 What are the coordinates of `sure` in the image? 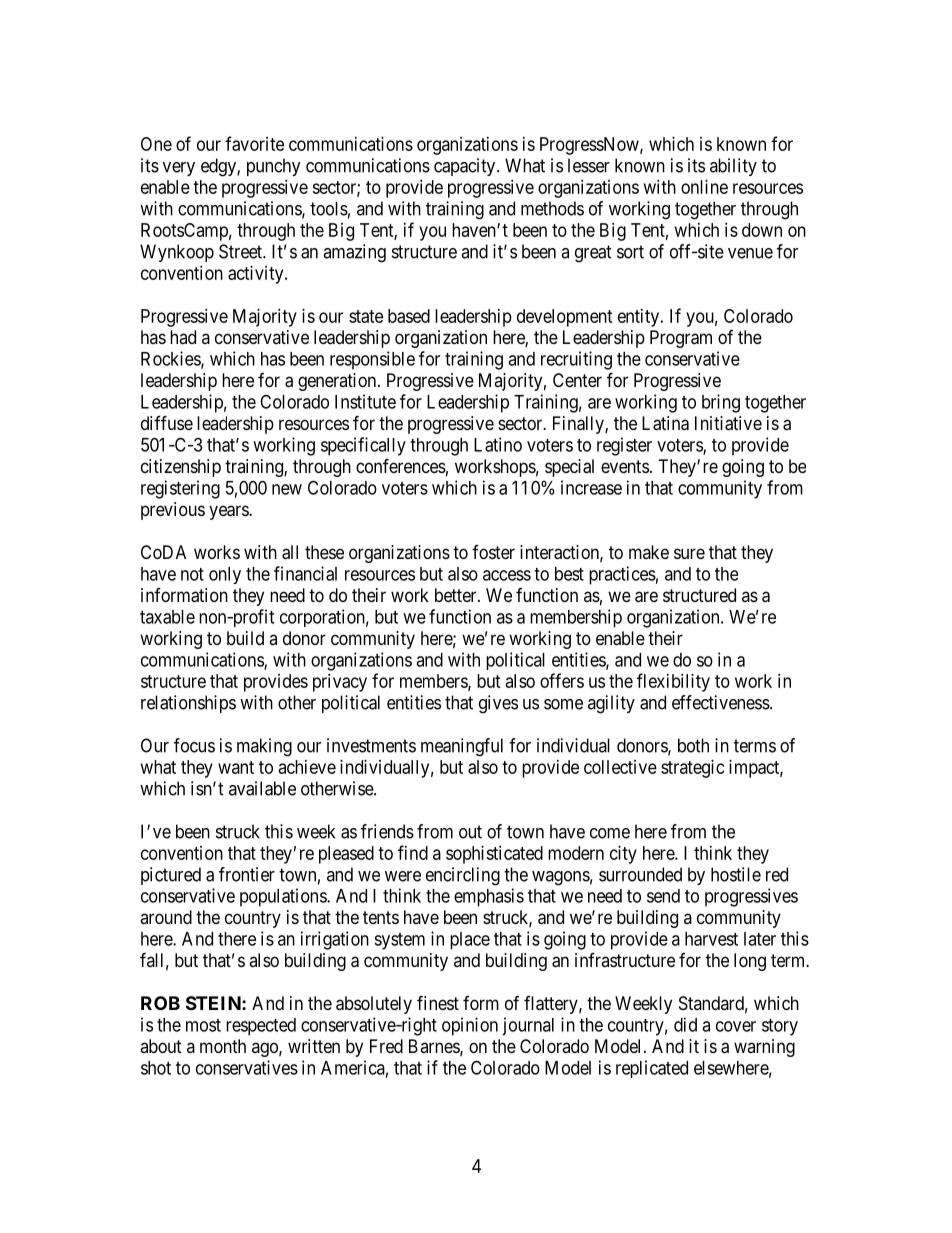 It's located at (689, 553).
